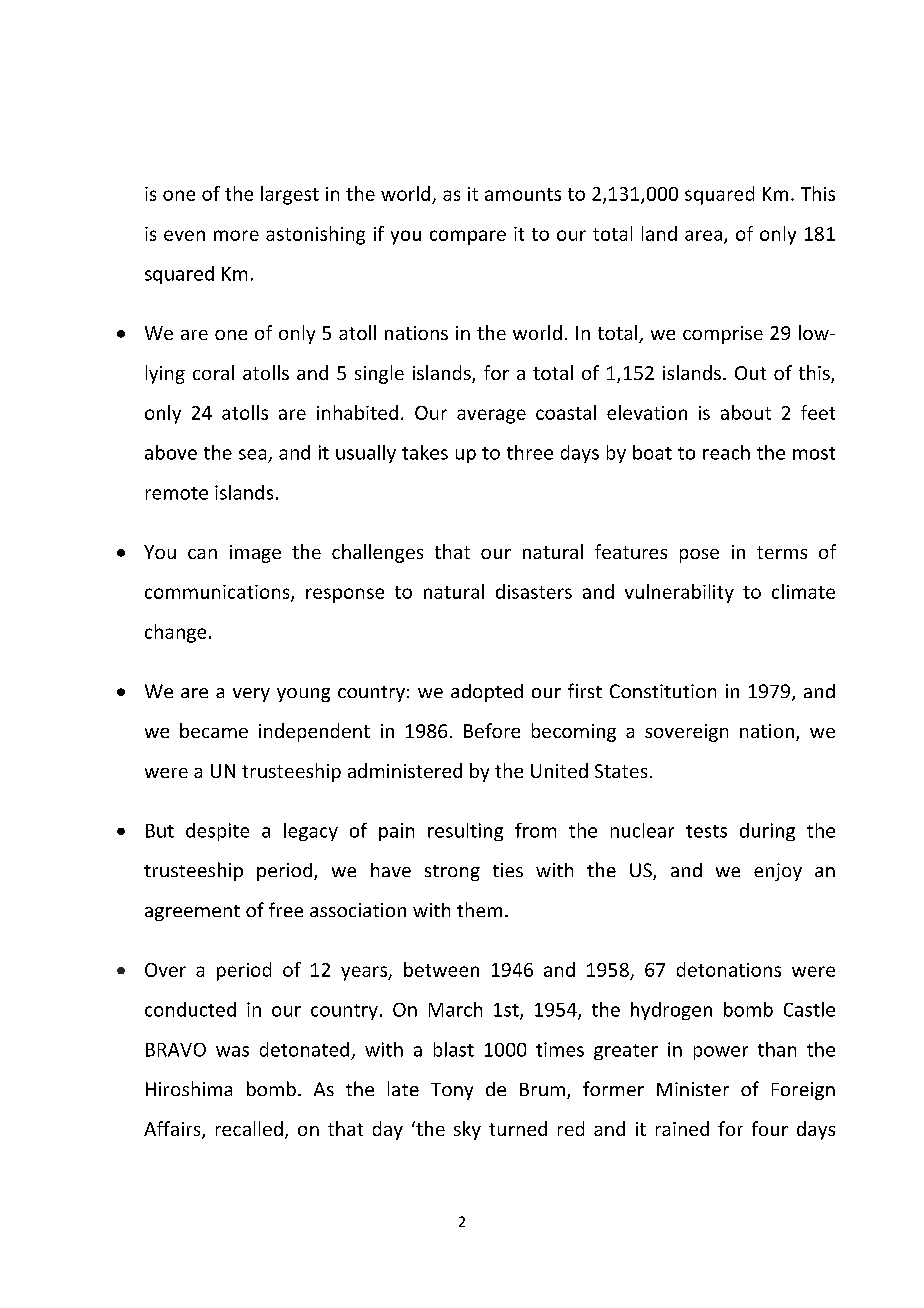 The width and height of the screenshot is (924, 1308). Describe the element at coordinates (778, 872) in the screenshot. I see `enjoy` at that location.
